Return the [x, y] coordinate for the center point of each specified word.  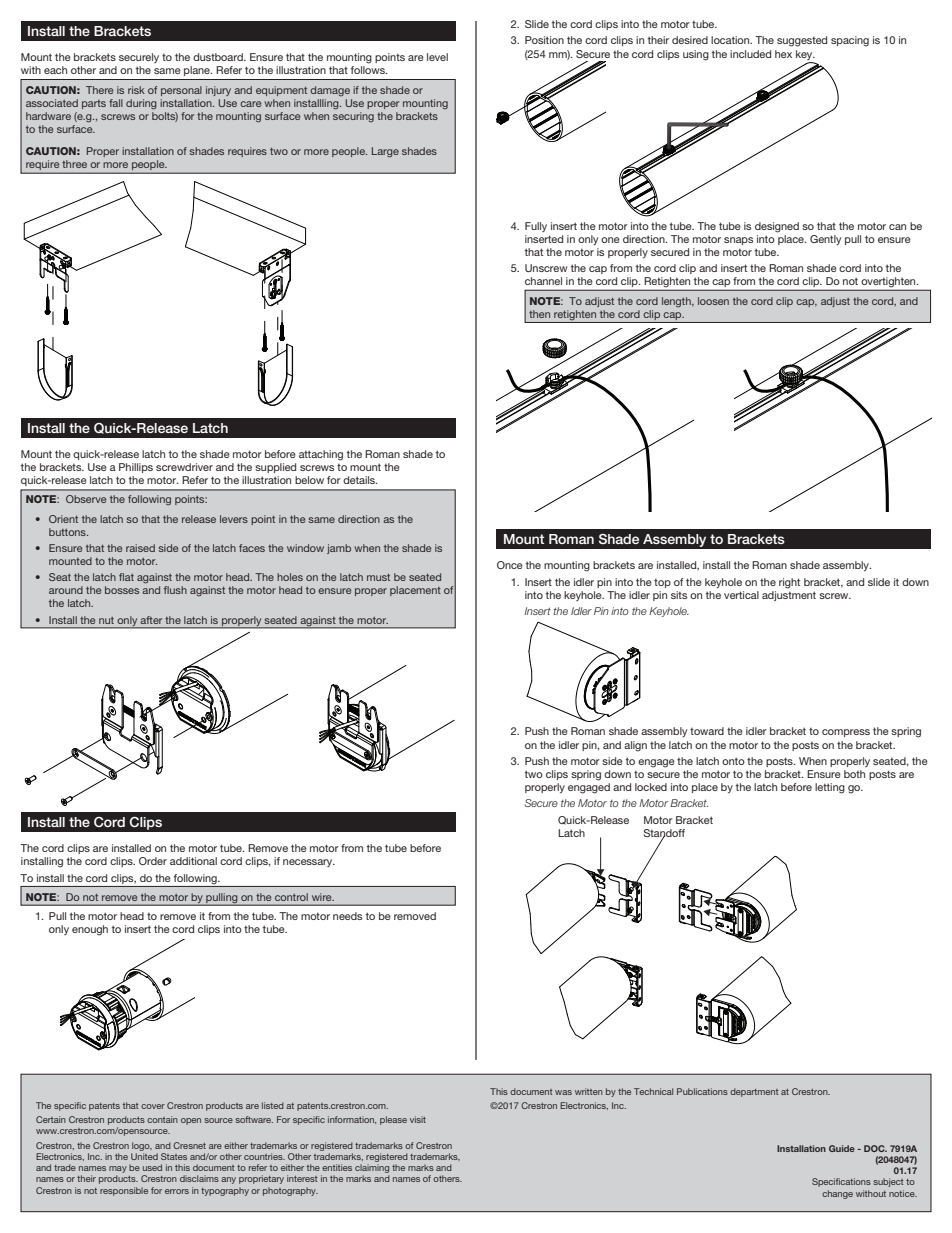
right [789, 583]
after [151, 620]
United [144, 1156]
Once [510, 565]
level [437, 57]
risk [136, 90]
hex [783, 54]
